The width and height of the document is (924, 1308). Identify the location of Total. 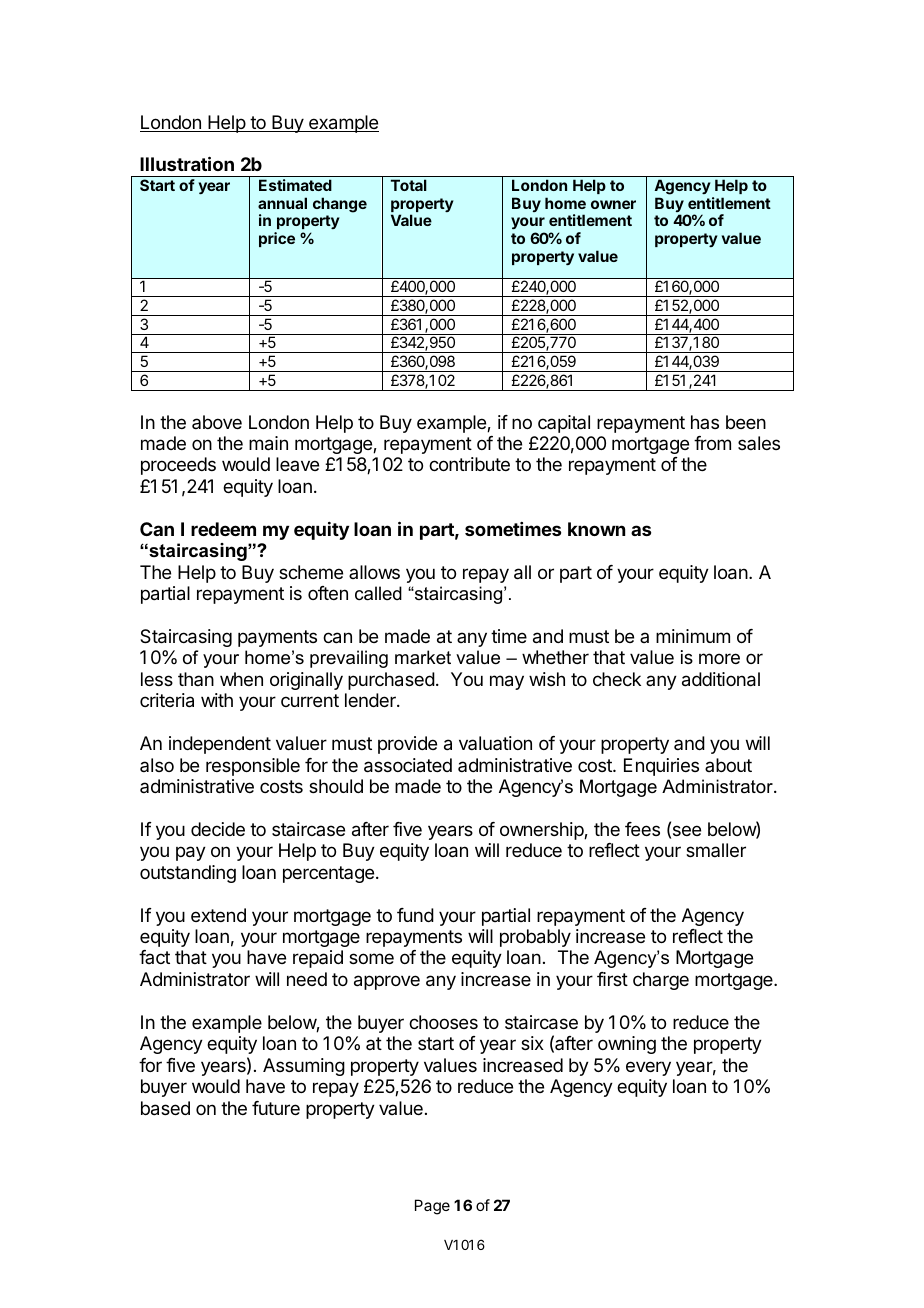
(409, 185).
